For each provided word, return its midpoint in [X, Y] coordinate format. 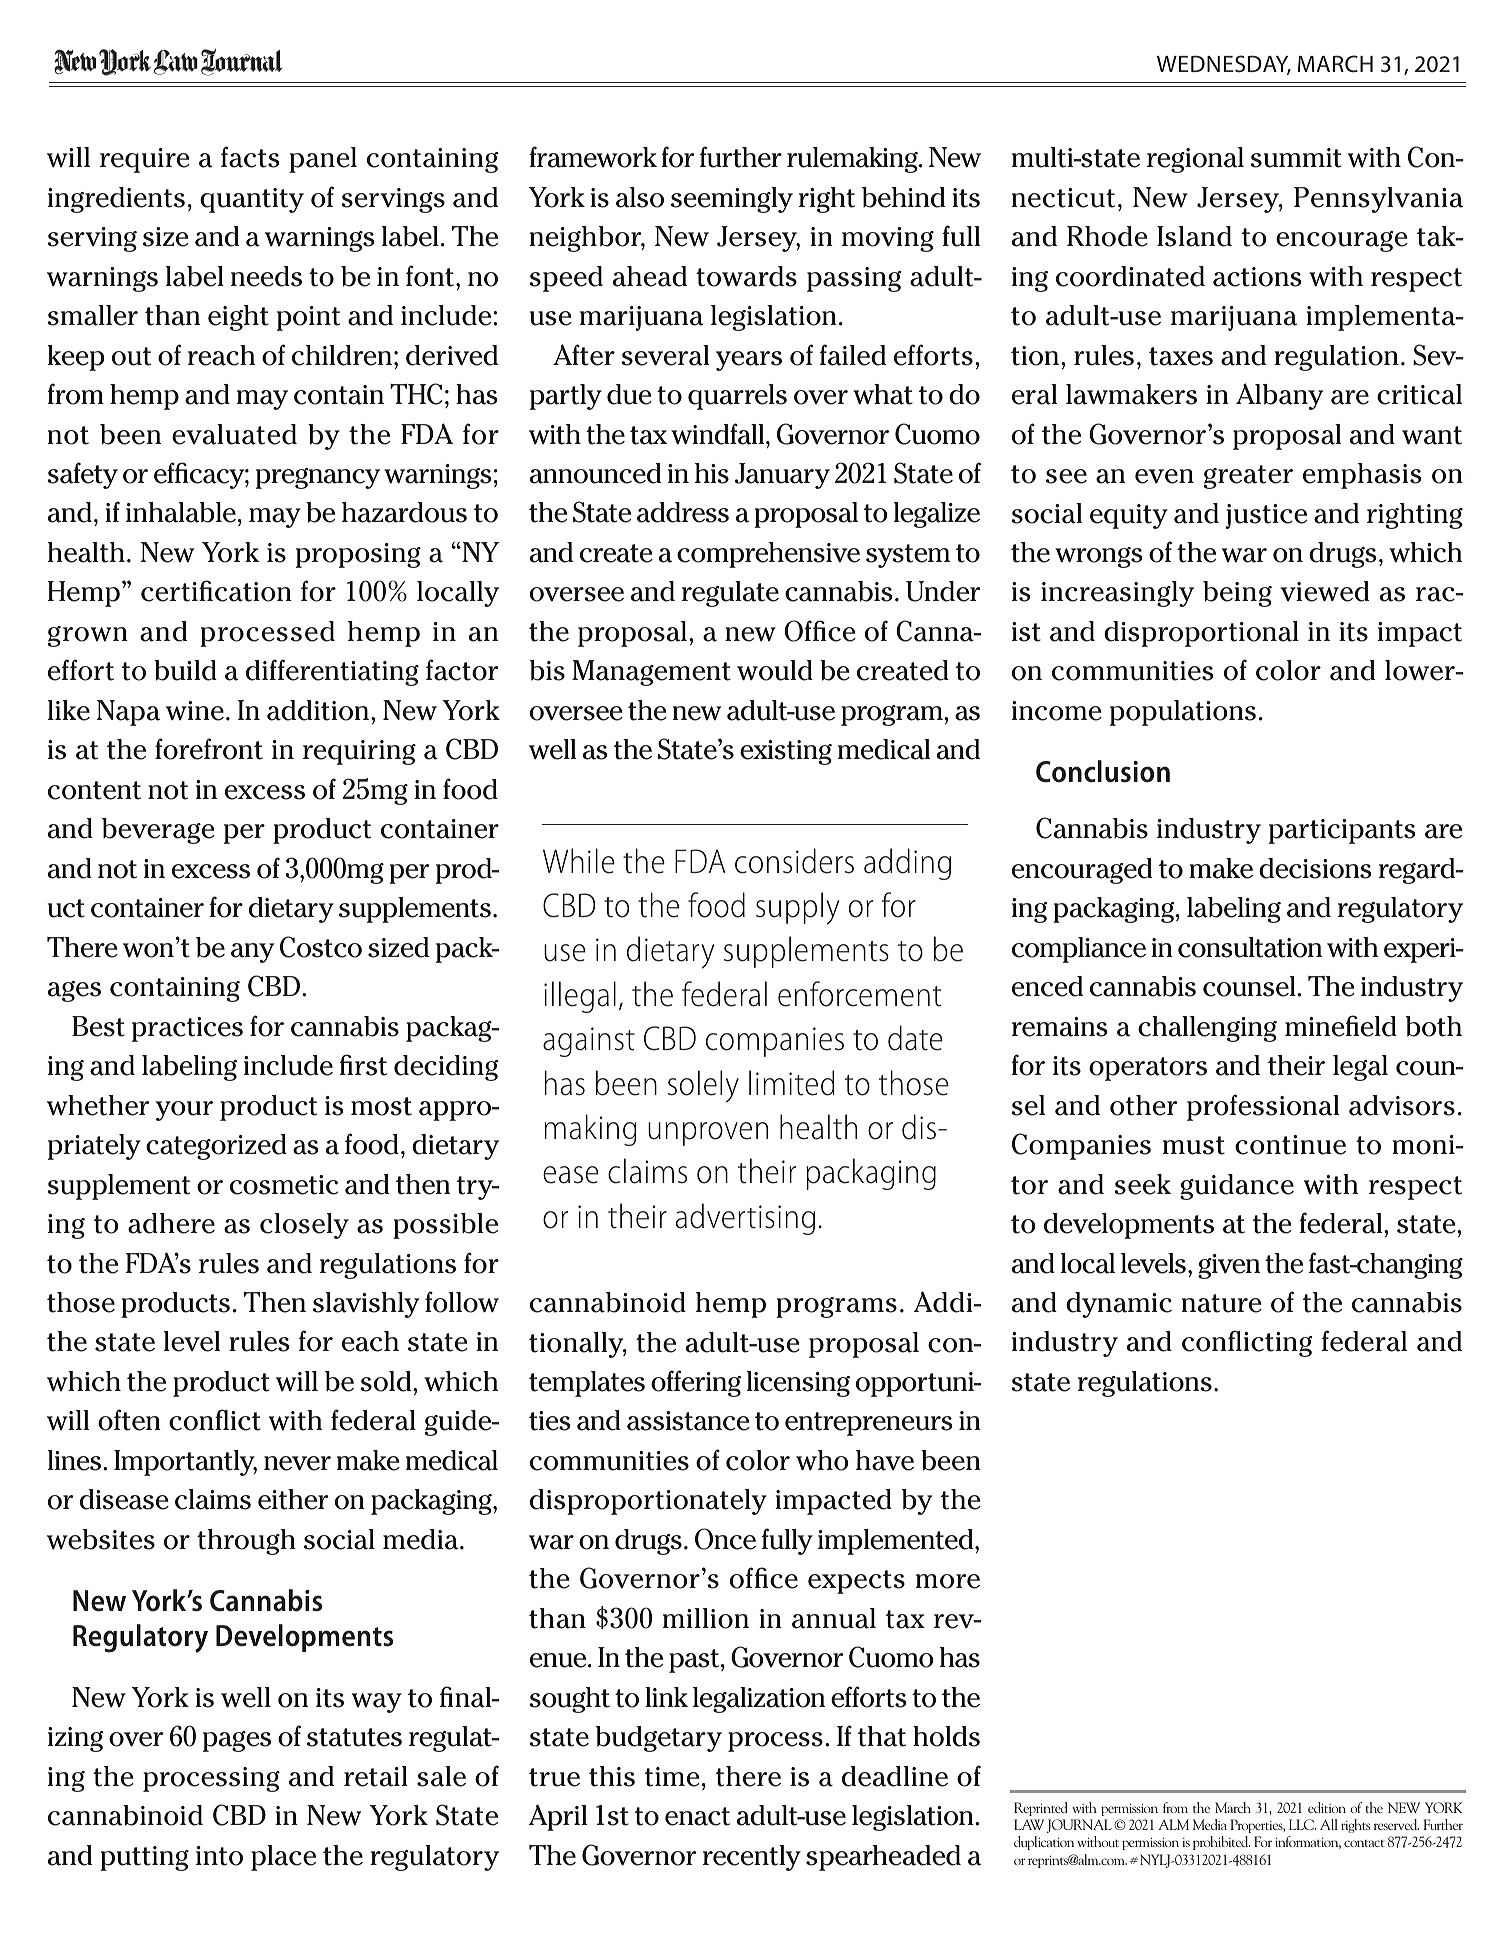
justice [1266, 516]
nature [1222, 1303]
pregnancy [318, 478]
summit [1296, 158]
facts [250, 157]
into [219, 1856]
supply [798, 908]
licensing [798, 1384]
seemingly [732, 200]
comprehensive [768, 555]
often [129, 1420]
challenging [1207, 1029]
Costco [321, 947]
